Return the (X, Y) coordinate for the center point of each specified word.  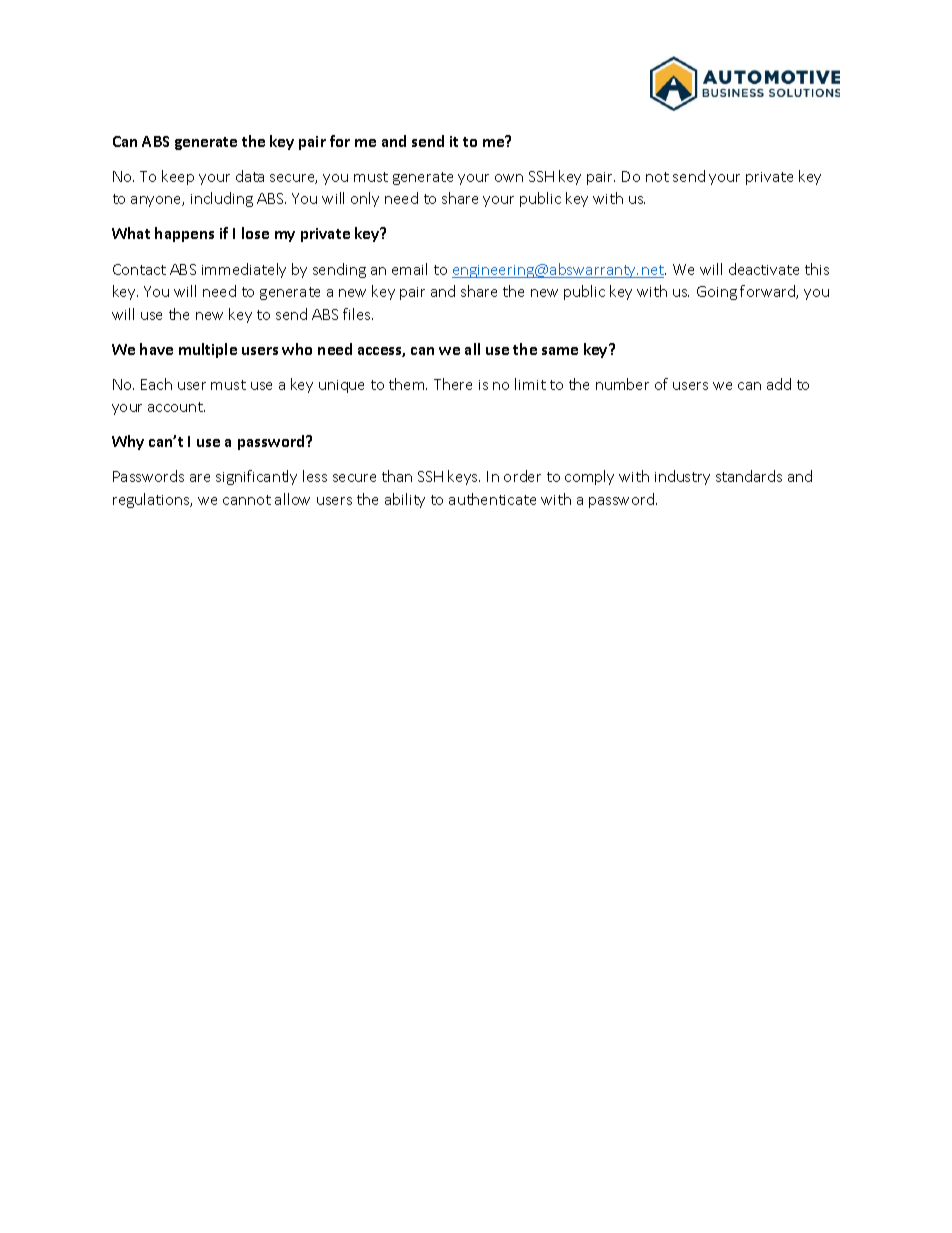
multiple (208, 350)
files (358, 314)
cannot (247, 500)
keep (178, 177)
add (779, 384)
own (509, 178)
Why (128, 442)
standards (749, 476)
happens (184, 234)
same (560, 351)
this (817, 269)
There (453, 384)
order (522, 476)
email (409, 269)
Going (717, 293)
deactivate (764, 269)
